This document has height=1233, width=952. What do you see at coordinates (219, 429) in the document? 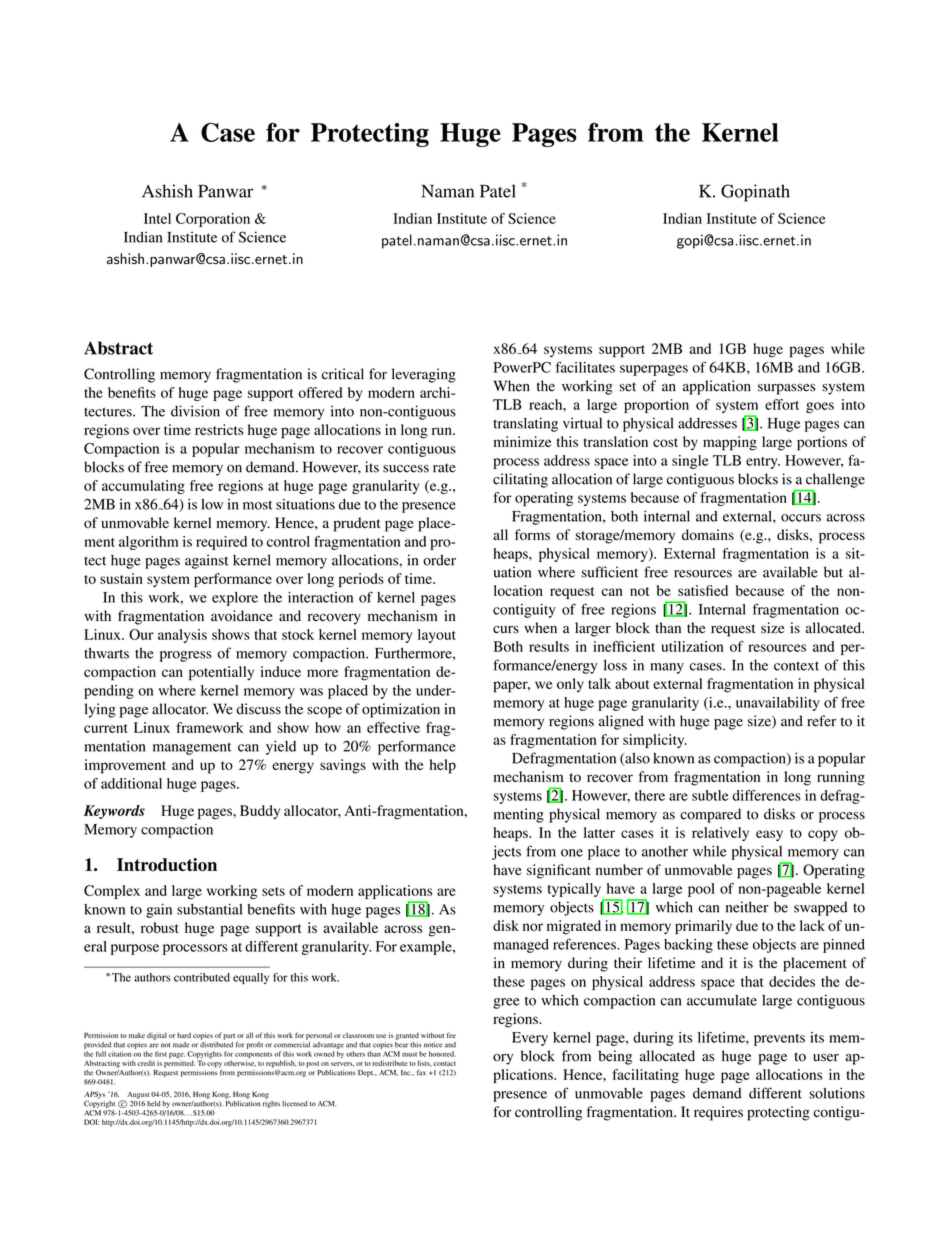
I see `restricts` at bounding box center [219, 429].
